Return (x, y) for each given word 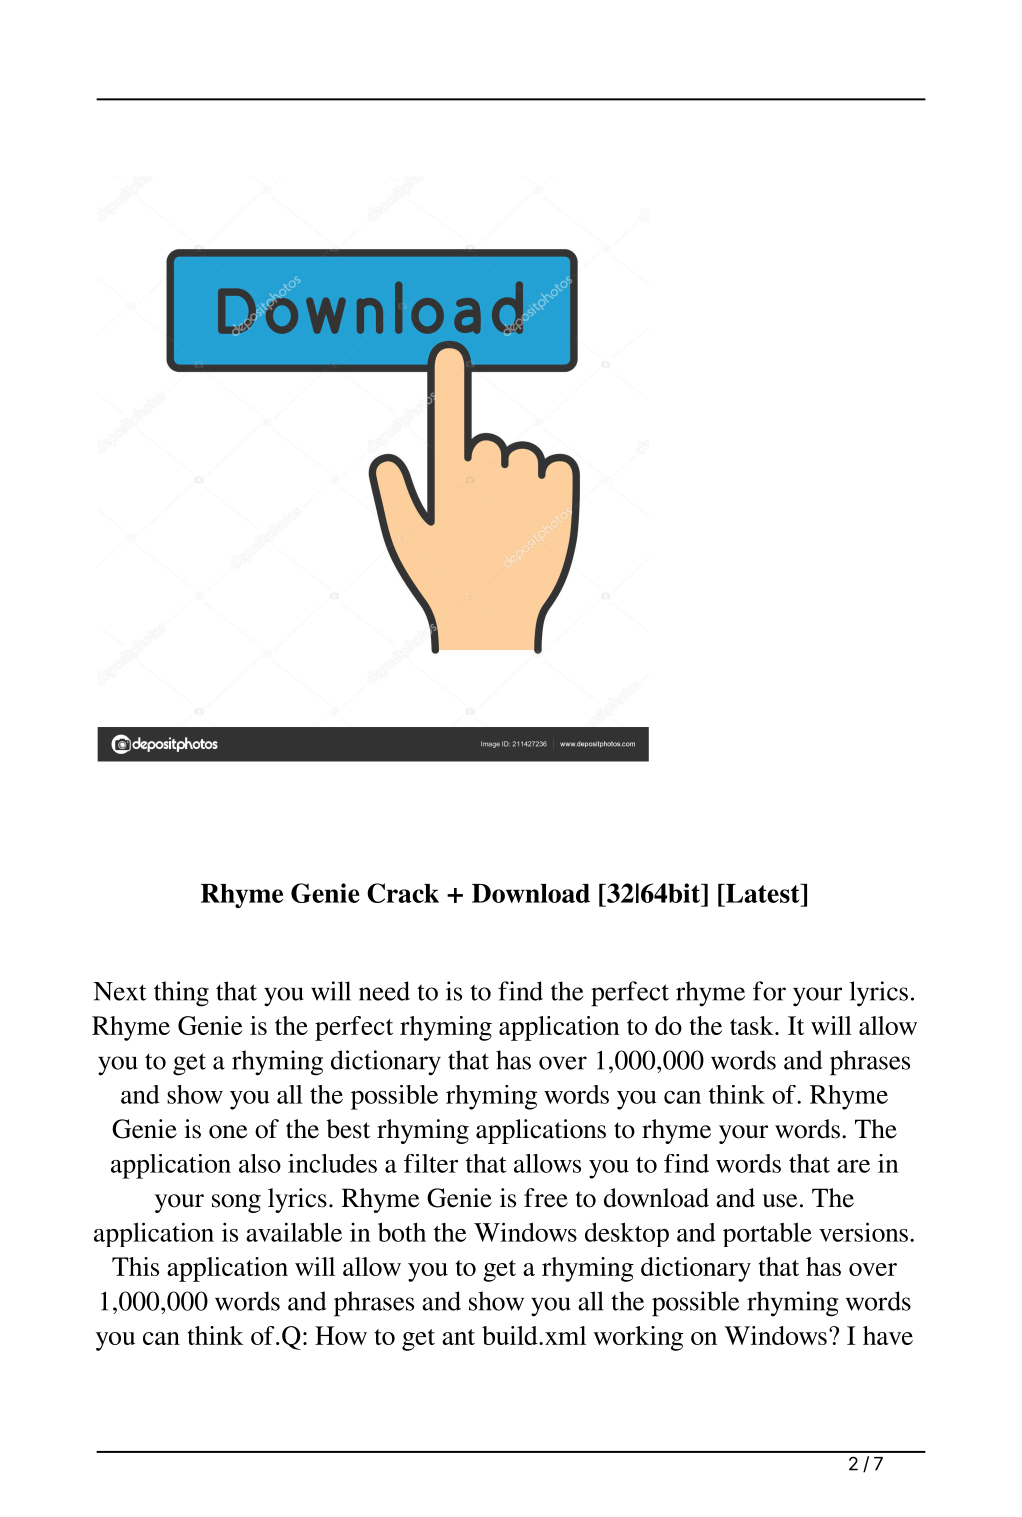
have (888, 1335)
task (753, 1025)
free (546, 1198)
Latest (763, 893)
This (135, 1266)
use (780, 1201)
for (769, 991)
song (236, 1203)
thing (181, 994)
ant (458, 1337)
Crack (403, 893)
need (384, 991)
